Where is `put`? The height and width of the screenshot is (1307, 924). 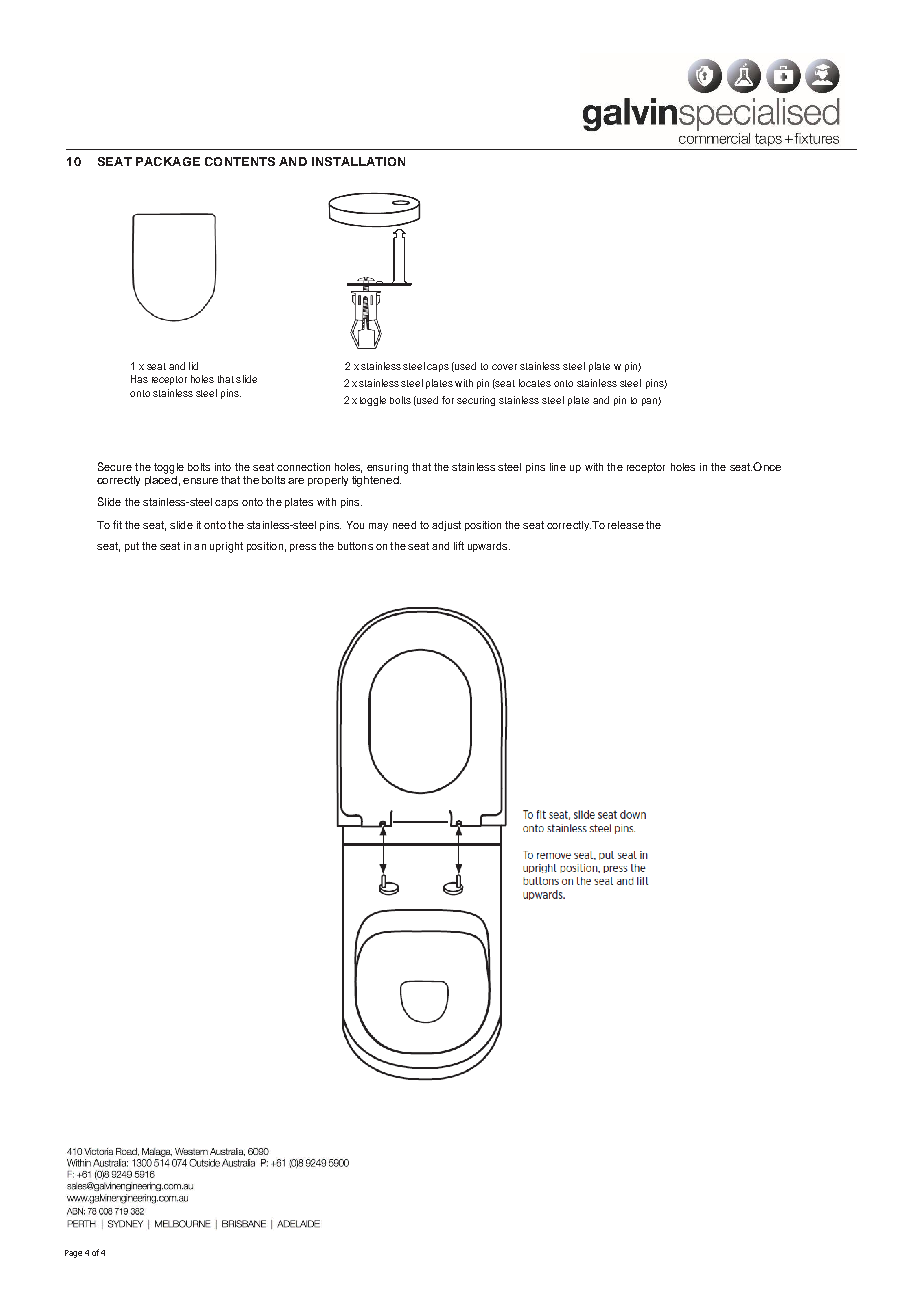 put is located at coordinates (132, 547).
